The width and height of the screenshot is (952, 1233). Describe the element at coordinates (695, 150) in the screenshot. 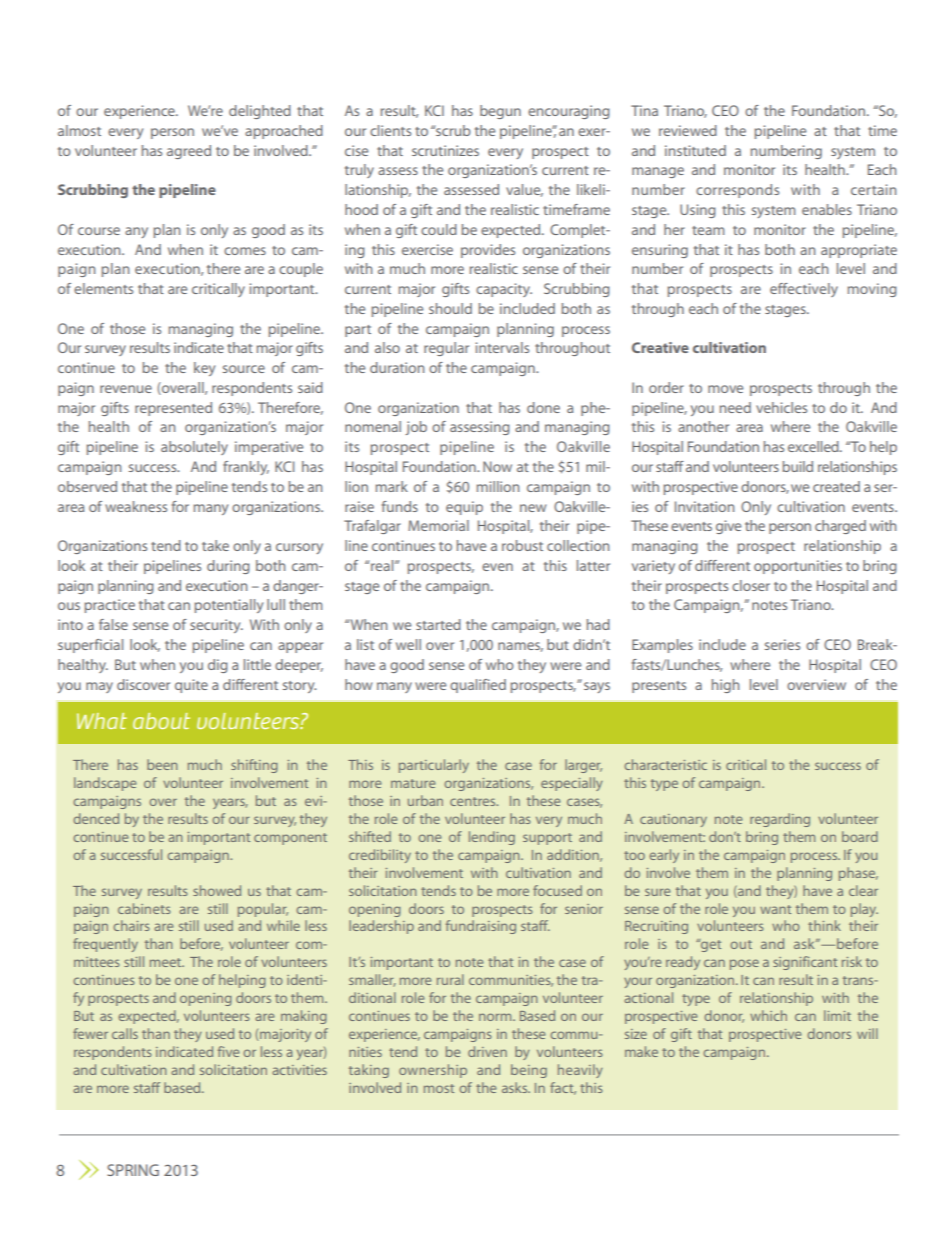

I see `instituted` at that location.
